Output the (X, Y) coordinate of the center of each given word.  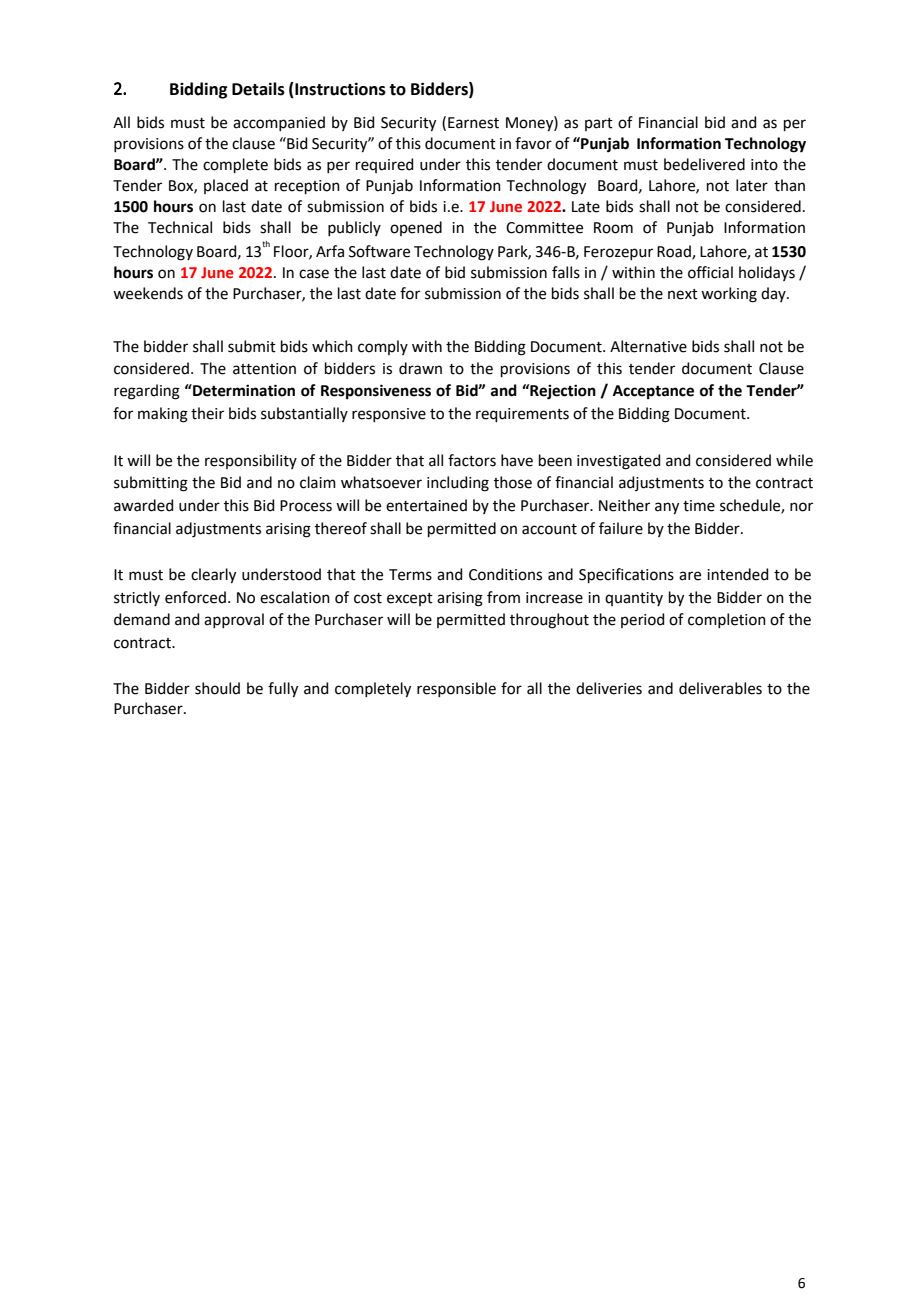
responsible (456, 689)
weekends (148, 293)
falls (566, 272)
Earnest (473, 123)
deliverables (720, 688)
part (599, 124)
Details (258, 89)
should (217, 688)
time (699, 506)
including (458, 484)
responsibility (251, 461)
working (729, 295)
